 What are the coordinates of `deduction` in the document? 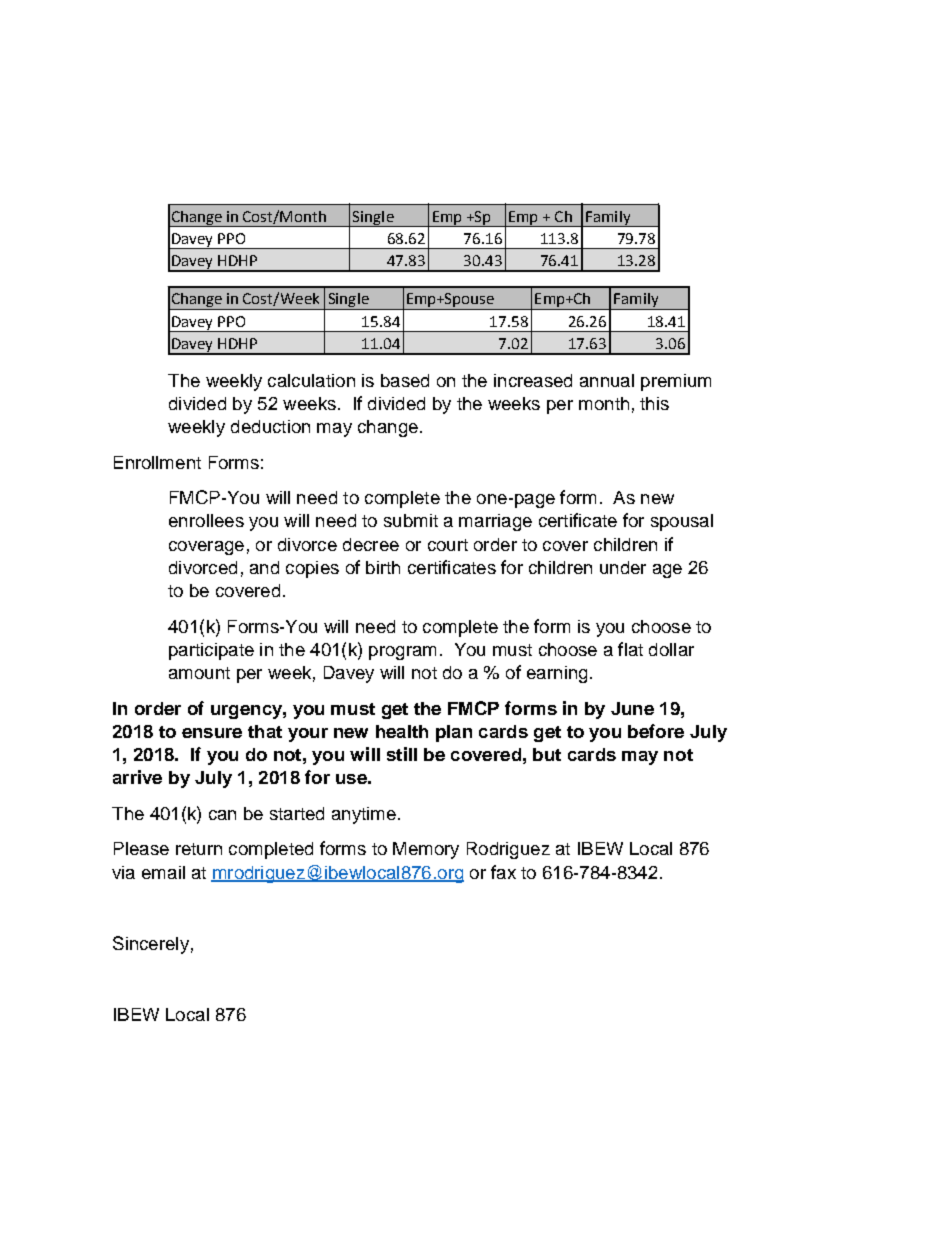 It's located at (270, 426).
